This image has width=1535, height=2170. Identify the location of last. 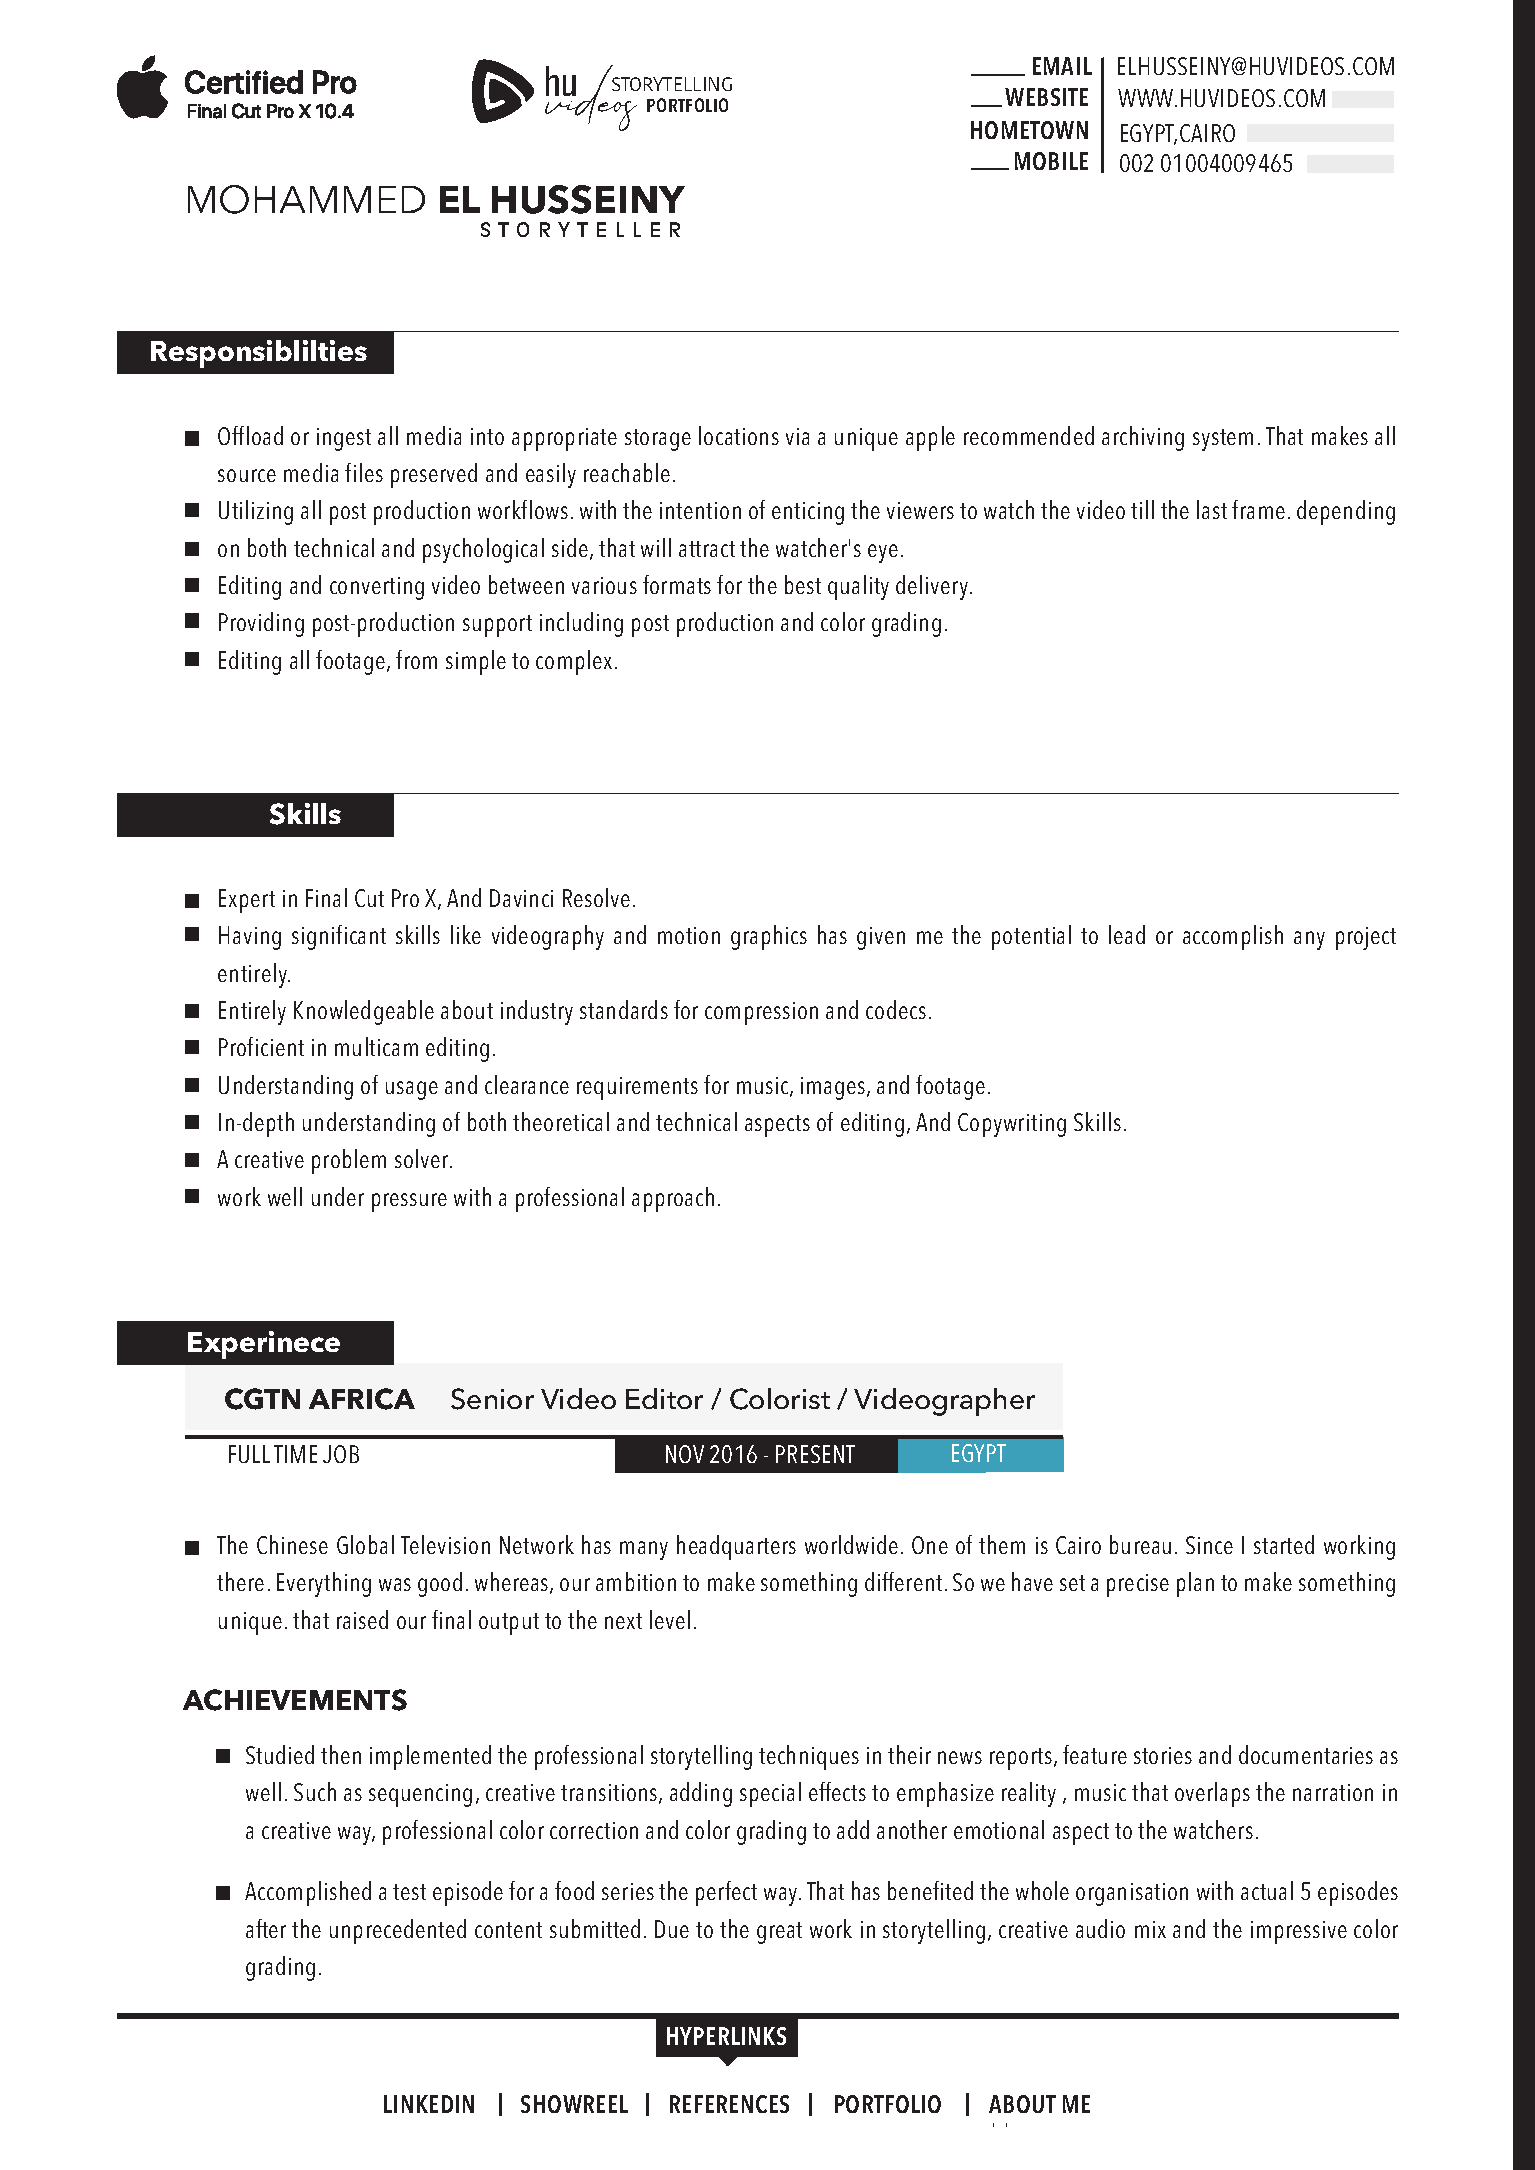
(1212, 509).
